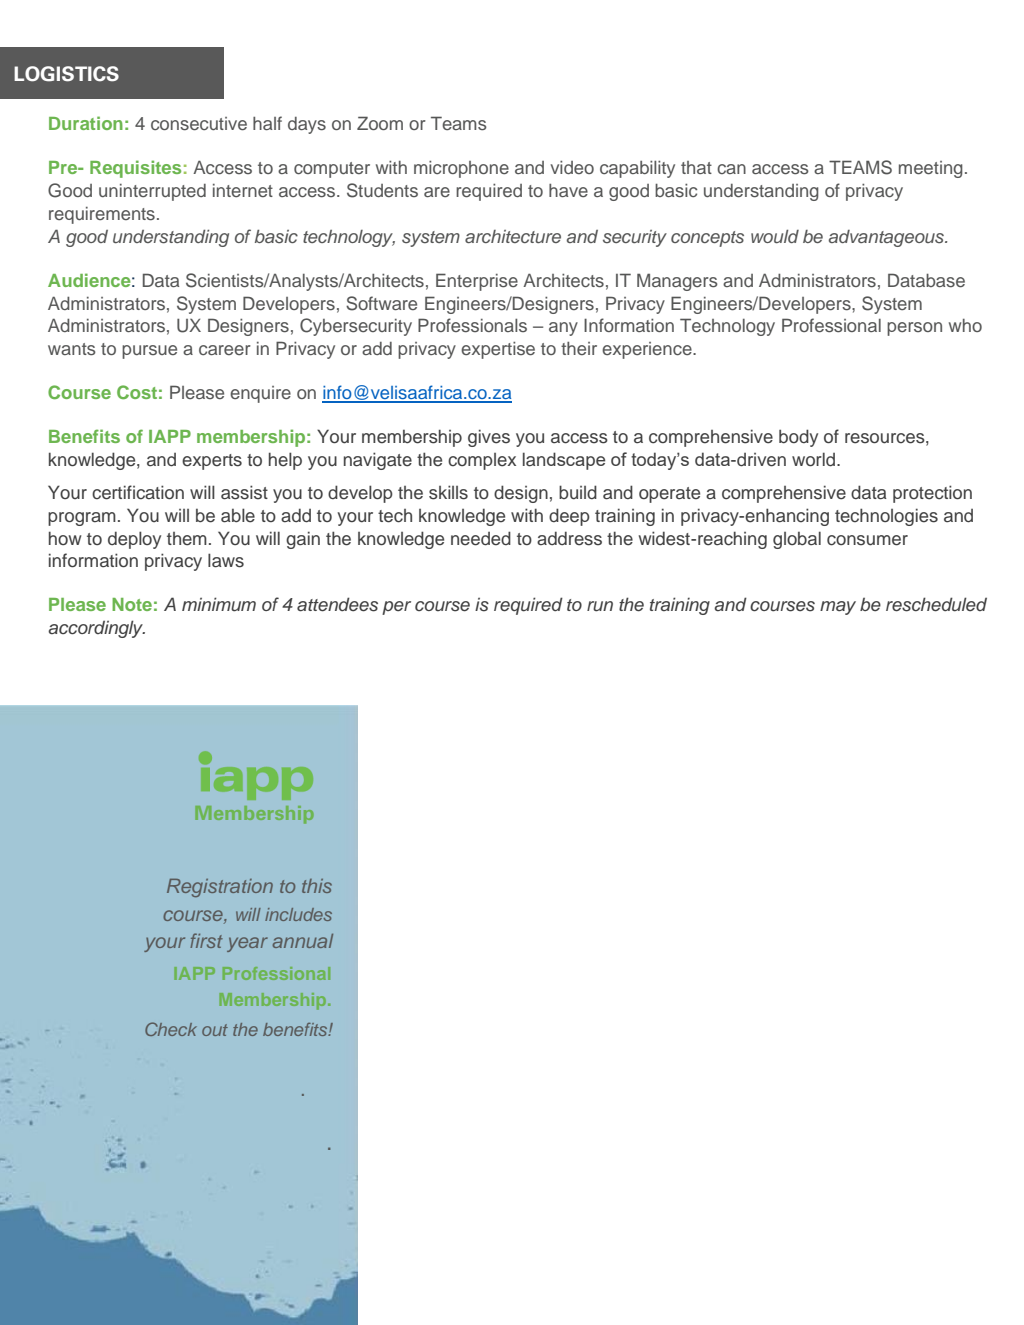 Image resolution: width=1024 pixels, height=1325 pixels. I want to click on consecutive, so click(199, 124).
